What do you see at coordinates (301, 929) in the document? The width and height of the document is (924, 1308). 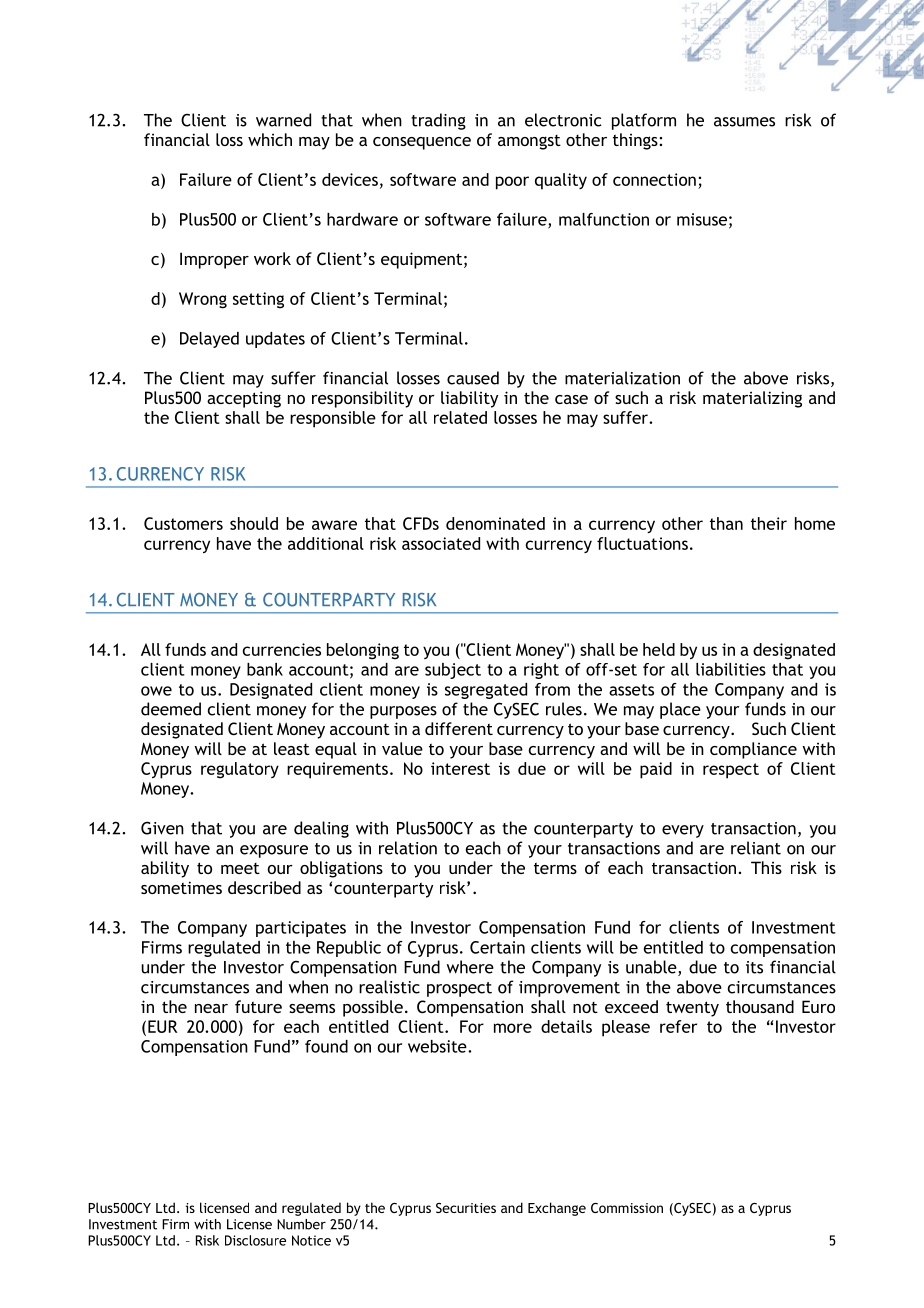 I see `participates` at bounding box center [301, 929].
